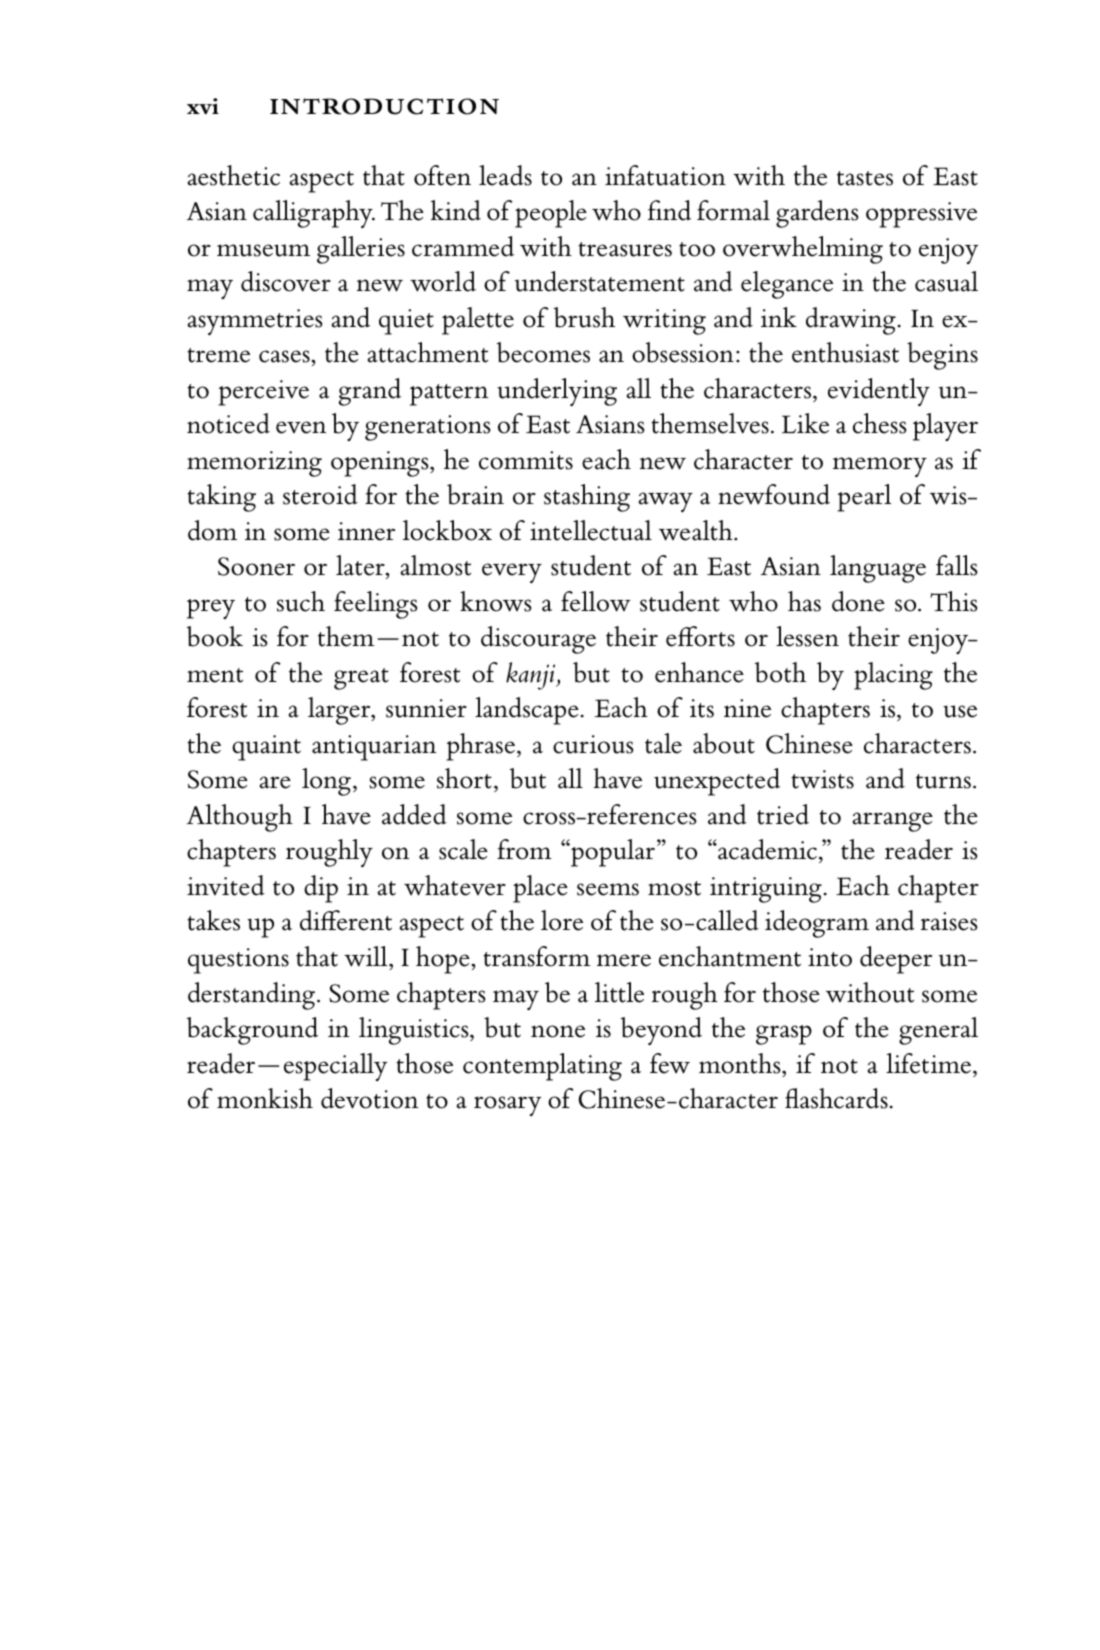 The width and height of the screenshot is (1100, 1650). Describe the element at coordinates (865, 178) in the screenshot. I see `tastes` at that location.
